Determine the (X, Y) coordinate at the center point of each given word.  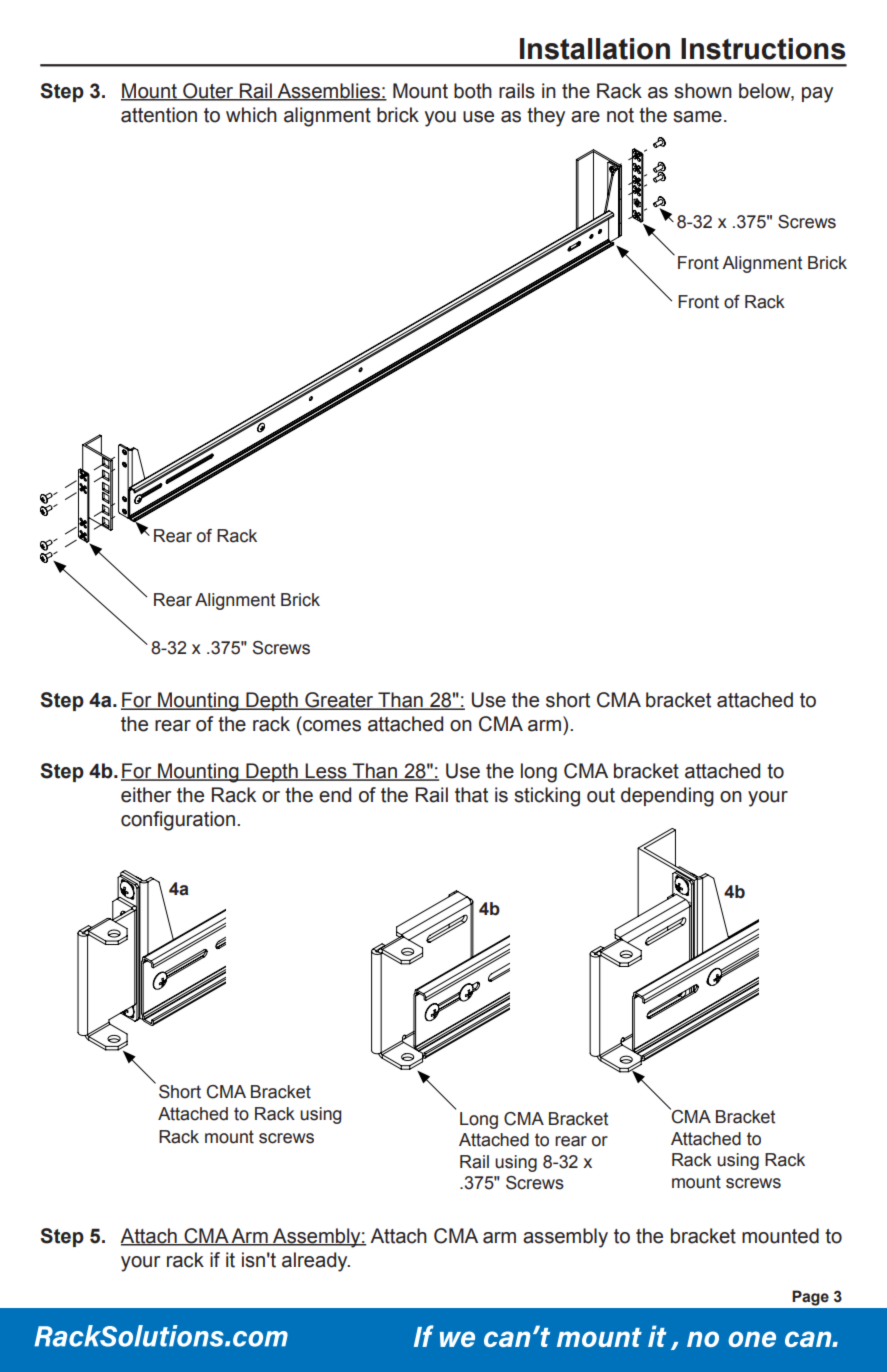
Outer (208, 91)
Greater (339, 701)
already (316, 1262)
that (471, 795)
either (146, 795)
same (697, 117)
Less (326, 772)
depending (667, 797)
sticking (547, 797)
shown (703, 91)
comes (332, 726)
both (473, 91)
